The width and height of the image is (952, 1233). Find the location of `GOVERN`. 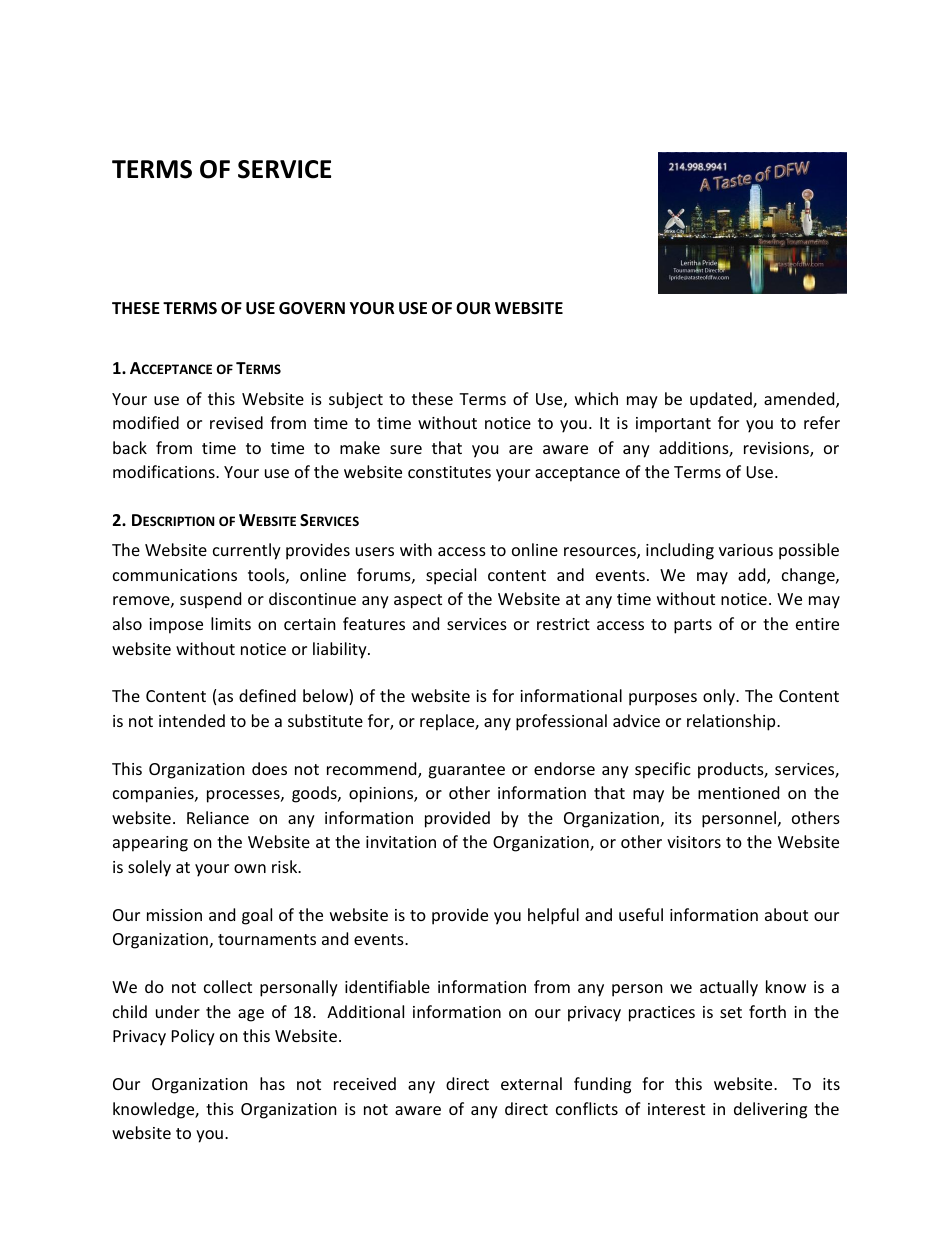

GOVERN is located at coordinates (312, 308).
